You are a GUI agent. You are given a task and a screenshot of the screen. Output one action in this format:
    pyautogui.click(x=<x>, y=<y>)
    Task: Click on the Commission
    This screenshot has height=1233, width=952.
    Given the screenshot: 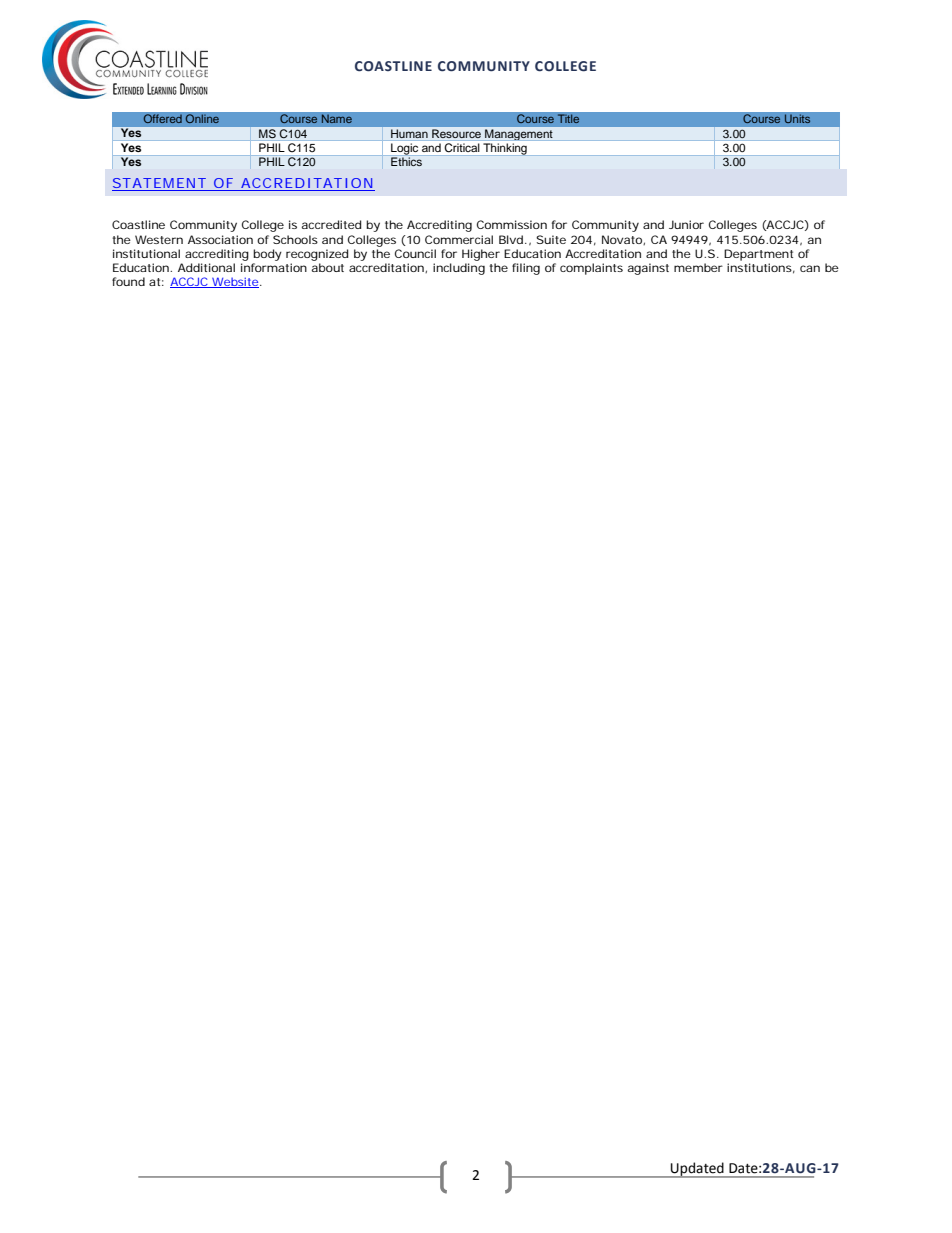 What is the action you would take?
    pyautogui.click(x=512, y=224)
